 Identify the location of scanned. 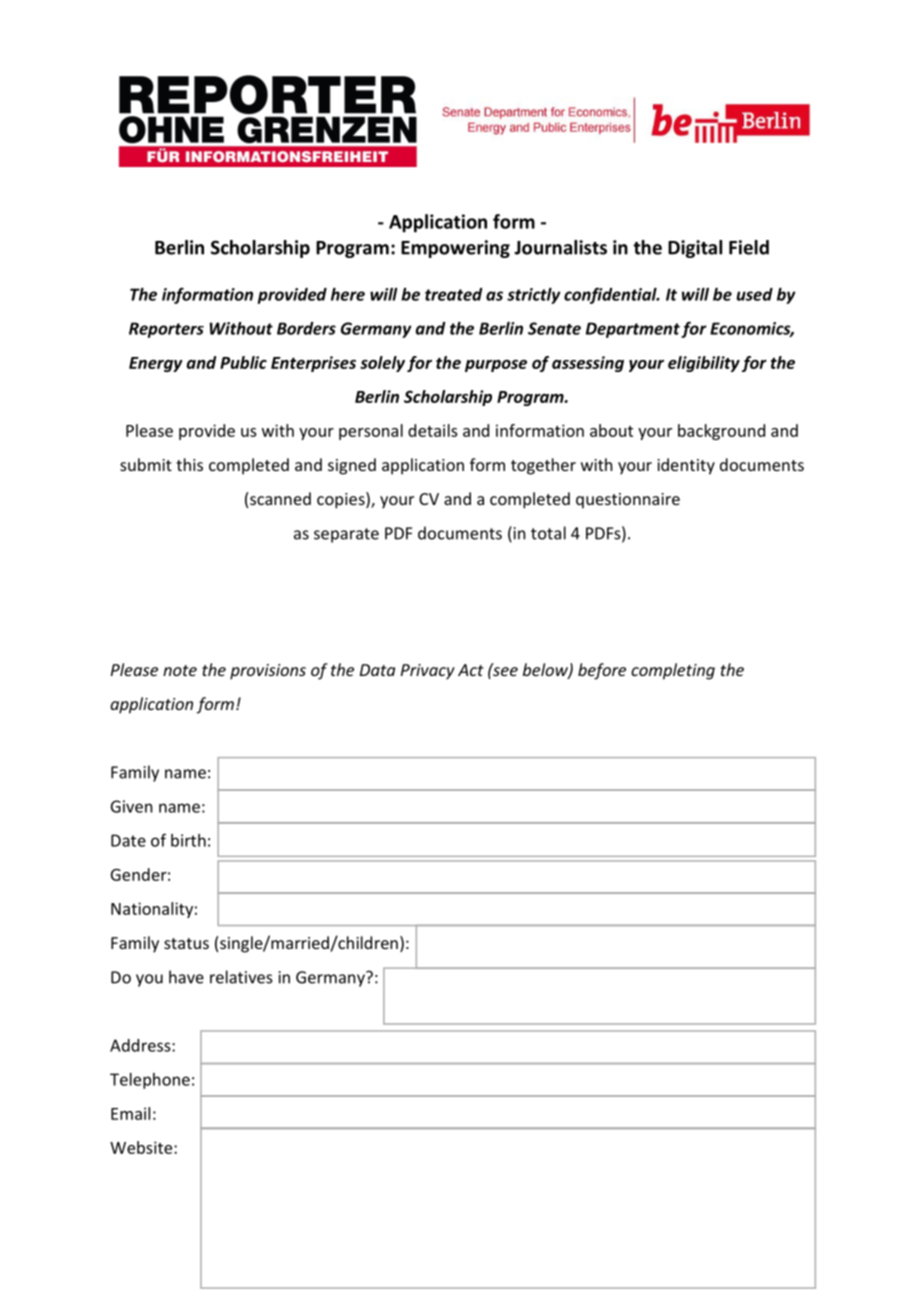
(280, 498).
